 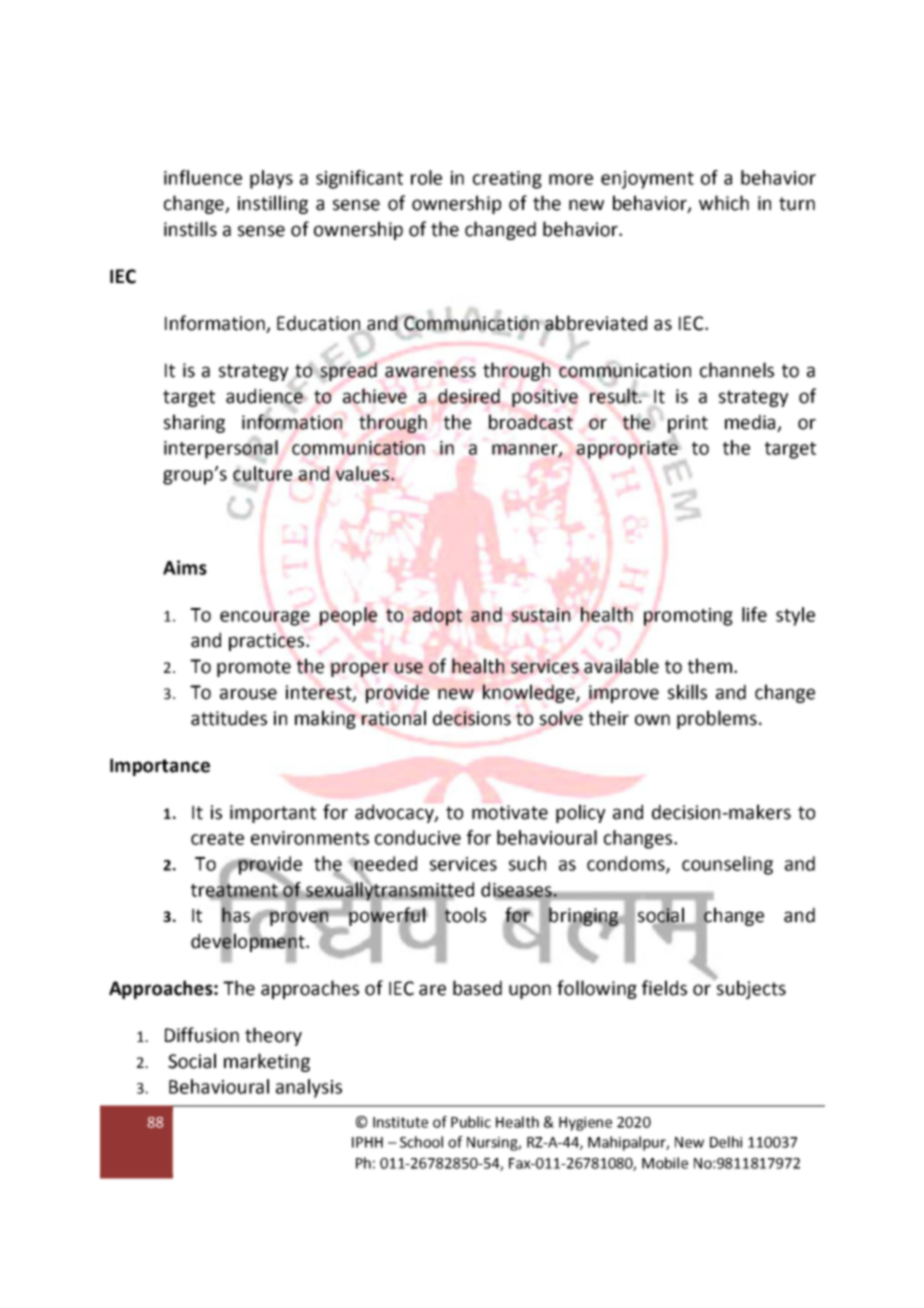 What do you see at coordinates (273, 204) in the page?
I see `instilling` at bounding box center [273, 204].
